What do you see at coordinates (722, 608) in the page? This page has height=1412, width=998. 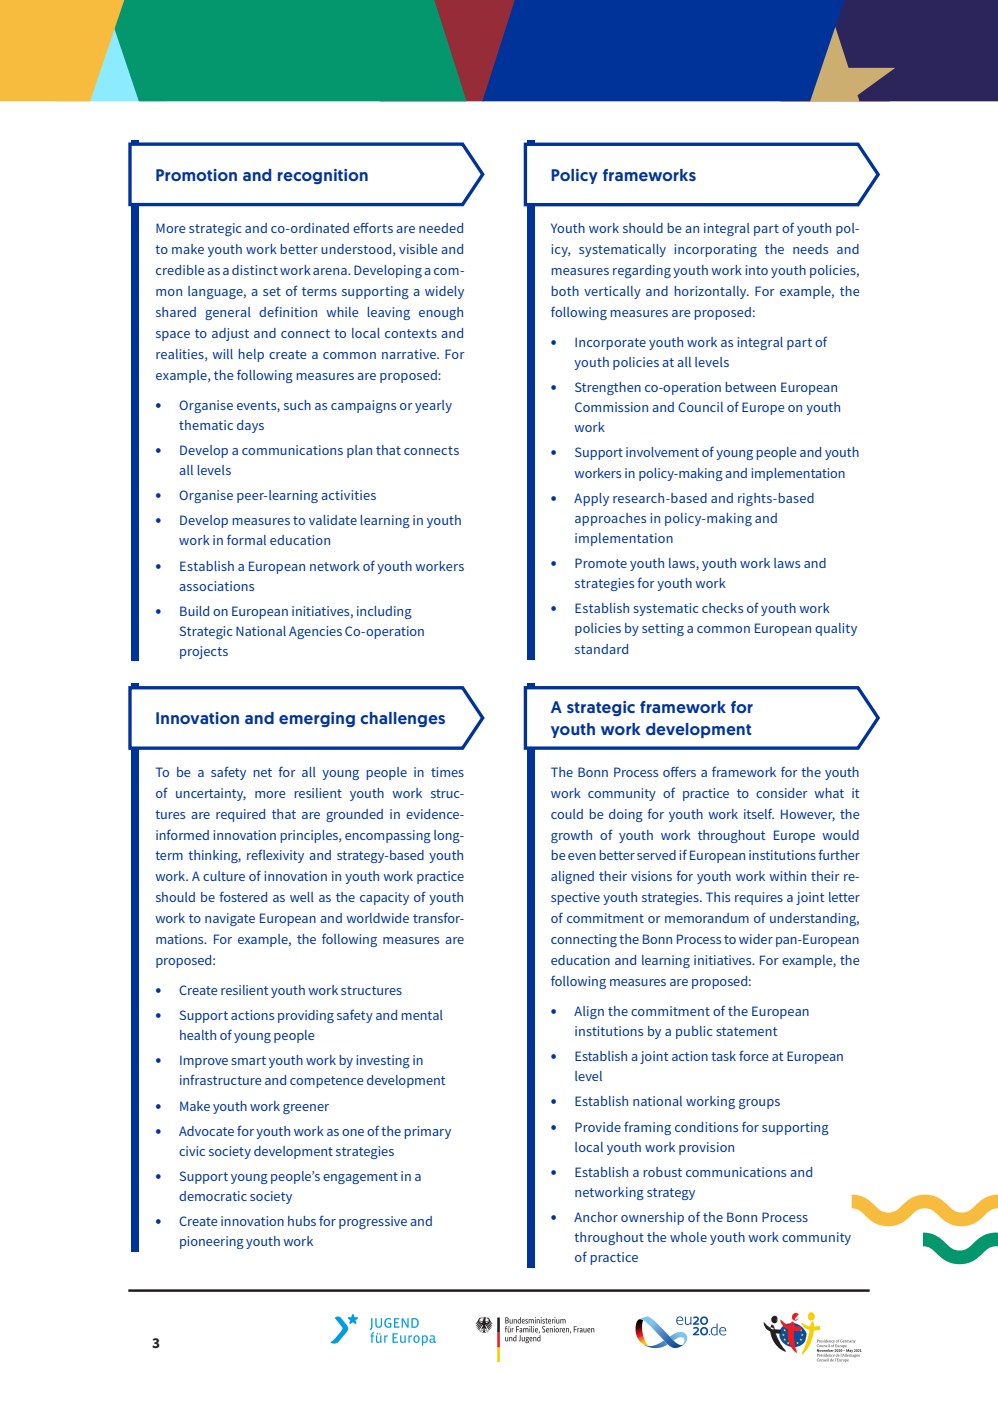 I see `checks` at bounding box center [722, 608].
